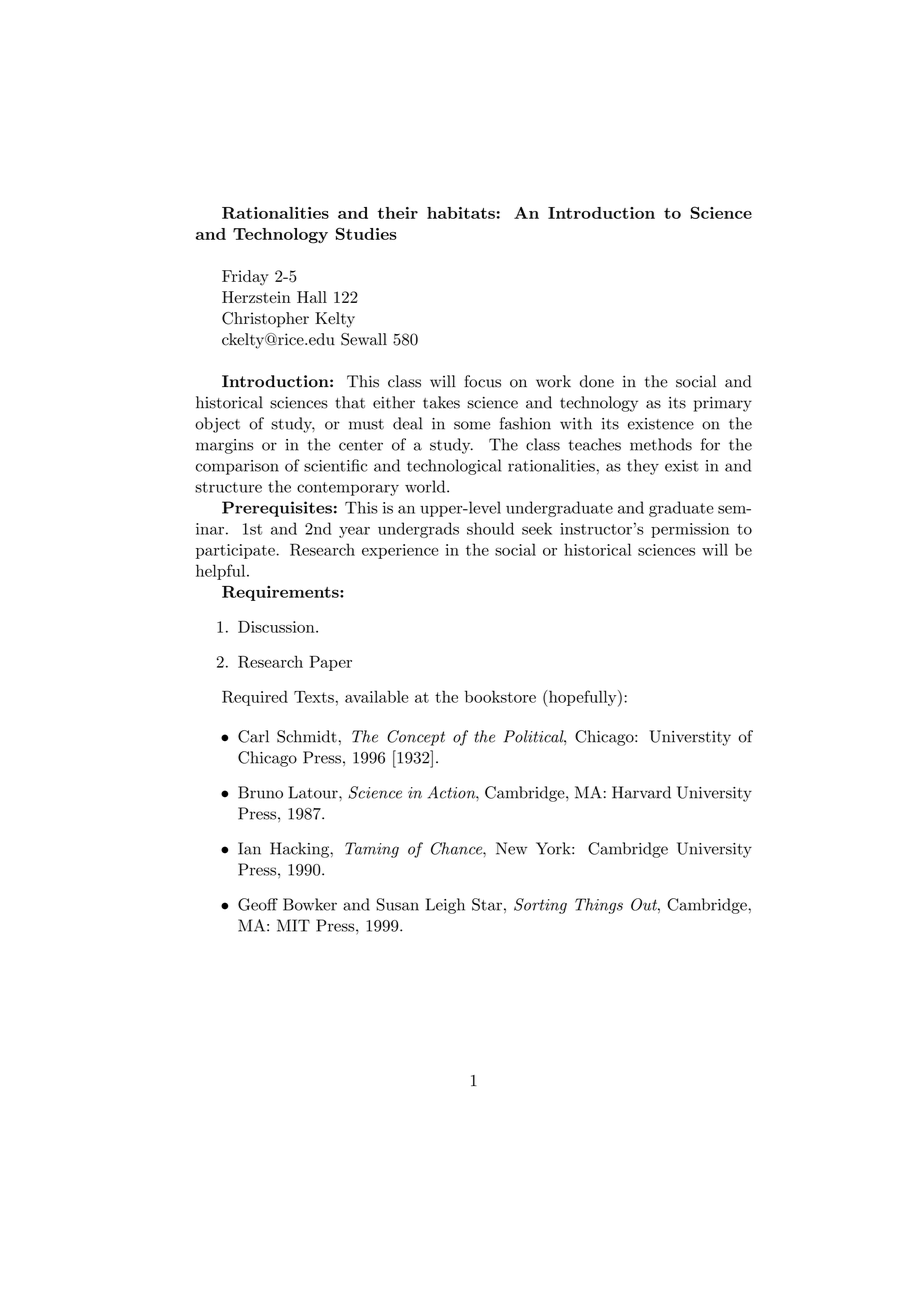 The width and height of the page is (924, 1308). What do you see at coordinates (487, 904) in the page?
I see `Star` at bounding box center [487, 904].
